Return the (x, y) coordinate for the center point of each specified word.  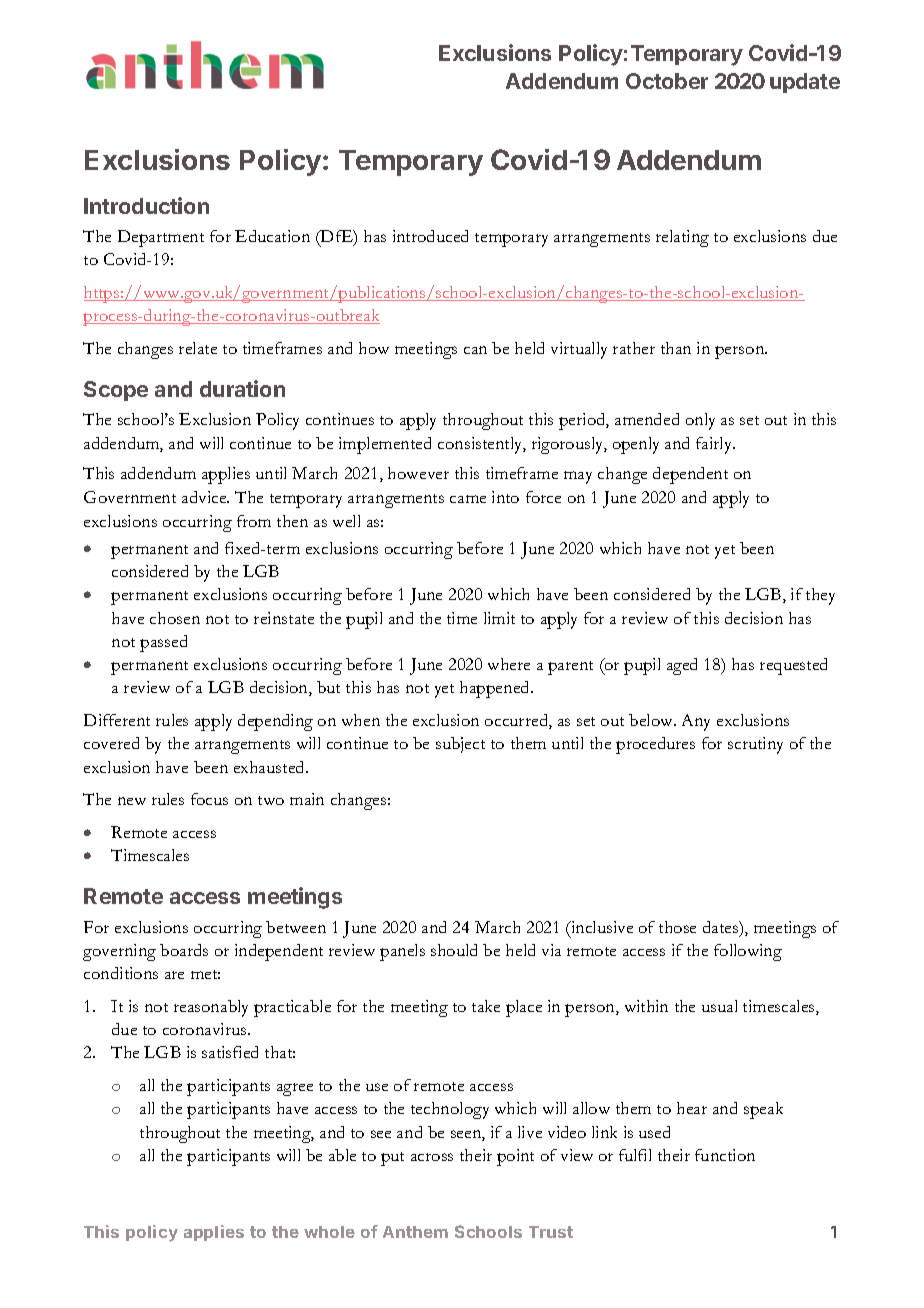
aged (682, 666)
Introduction (146, 205)
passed (163, 643)
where (509, 664)
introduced (430, 236)
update (805, 83)
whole (329, 1232)
